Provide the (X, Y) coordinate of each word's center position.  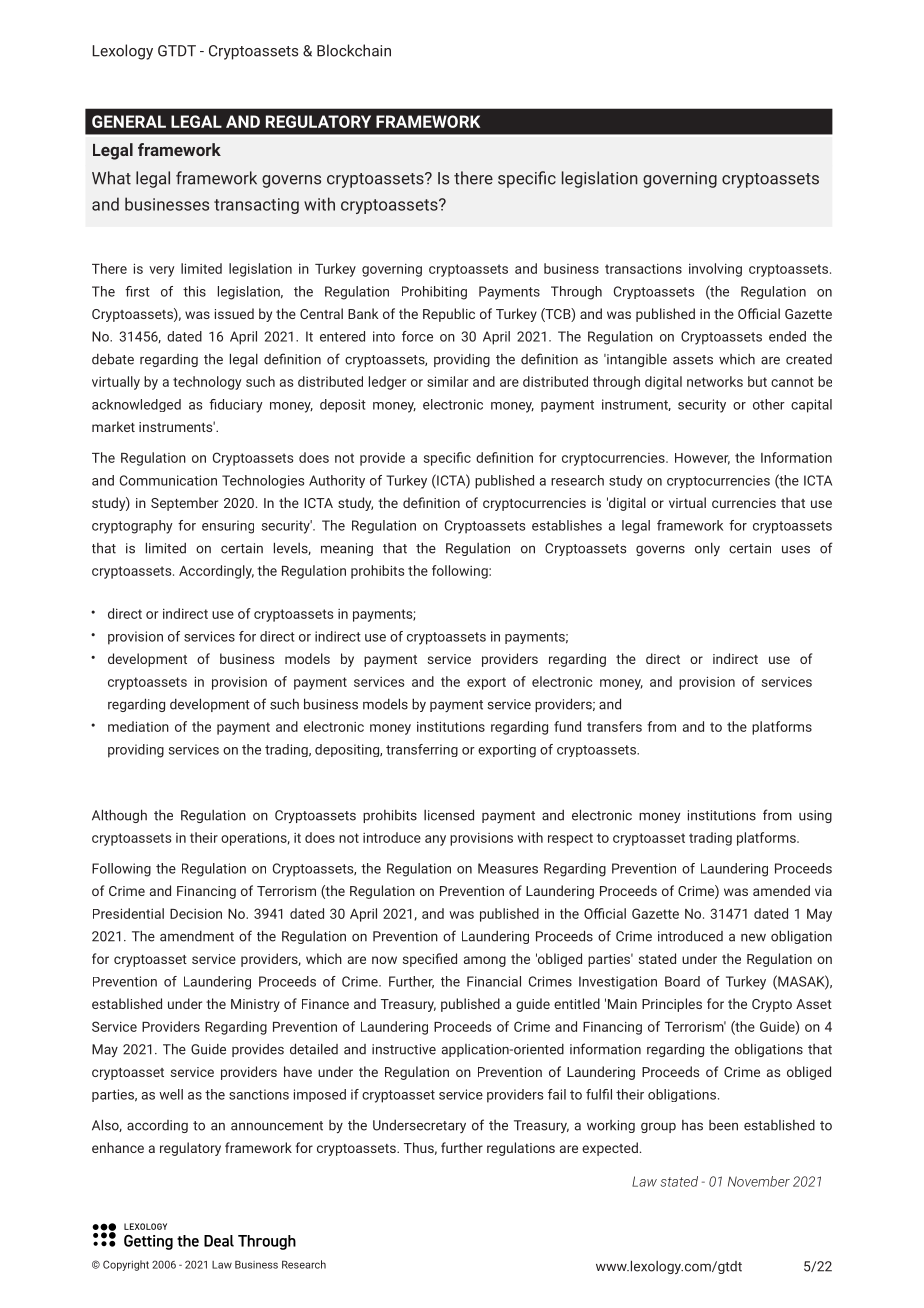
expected (610, 1149)
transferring (422, 750)
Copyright (126, 1265)
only (707, 549)
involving (715, 270)
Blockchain (354, 50)
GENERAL (129, 121)
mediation (138, 726)
